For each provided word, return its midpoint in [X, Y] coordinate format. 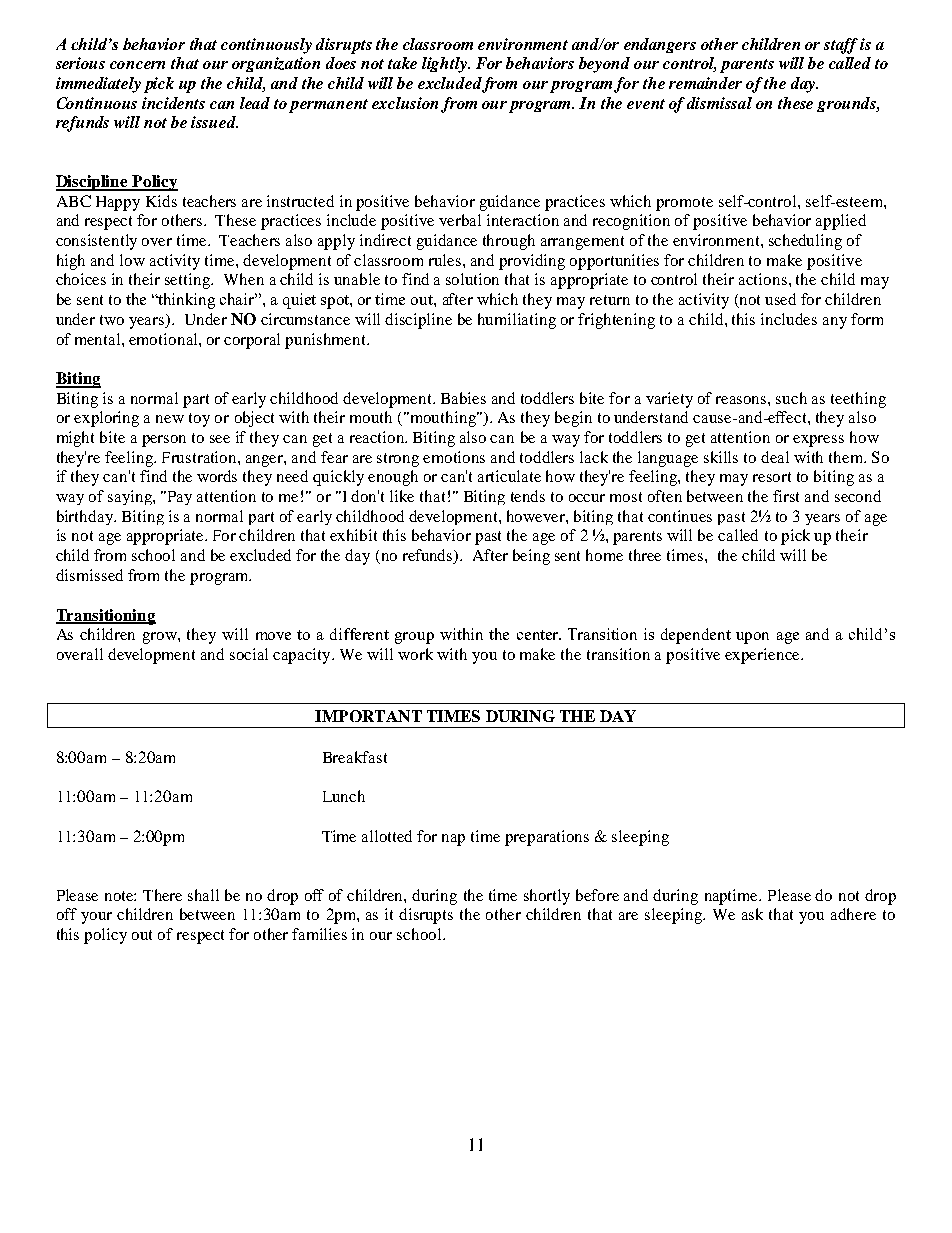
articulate [509, 476]
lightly [445, 65]
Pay [178, 498]
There [162, 895]
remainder [705, 83]
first [786, 496]
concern [137, 65]
